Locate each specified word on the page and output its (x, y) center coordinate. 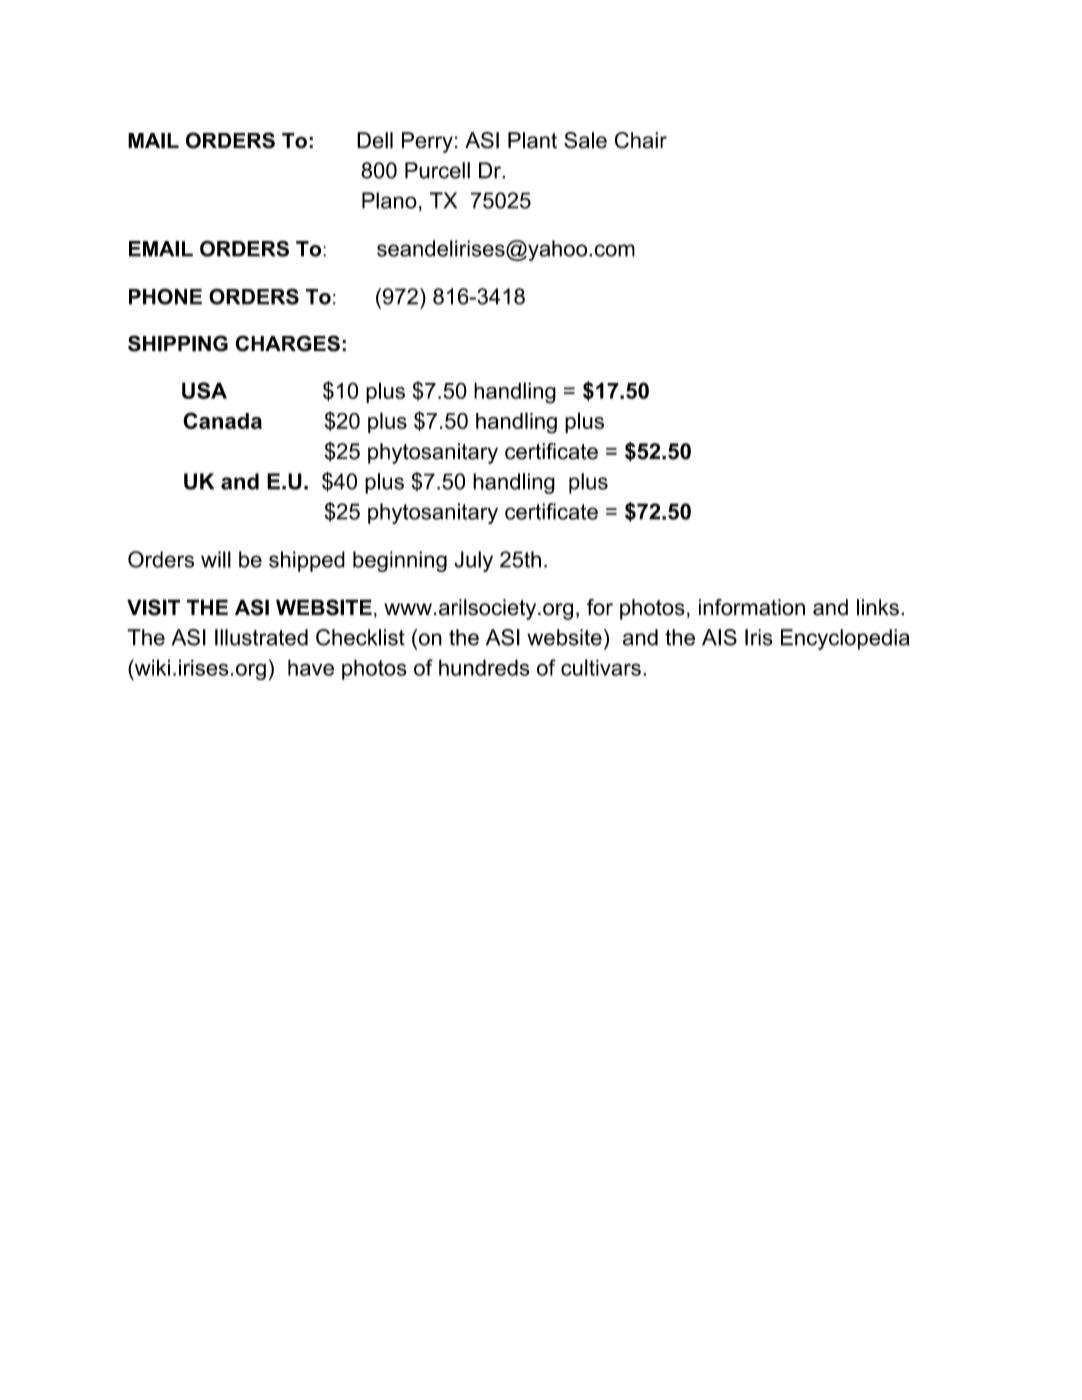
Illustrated (261, 637)
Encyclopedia (845, 639)
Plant (532, 140)
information (752, 607)
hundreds (484, 667)
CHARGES (287, 343)
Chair (641, 140)
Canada (222, 420)
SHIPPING (178, 343)
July (473, 561)
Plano (389, 200)
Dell (375, 140)
